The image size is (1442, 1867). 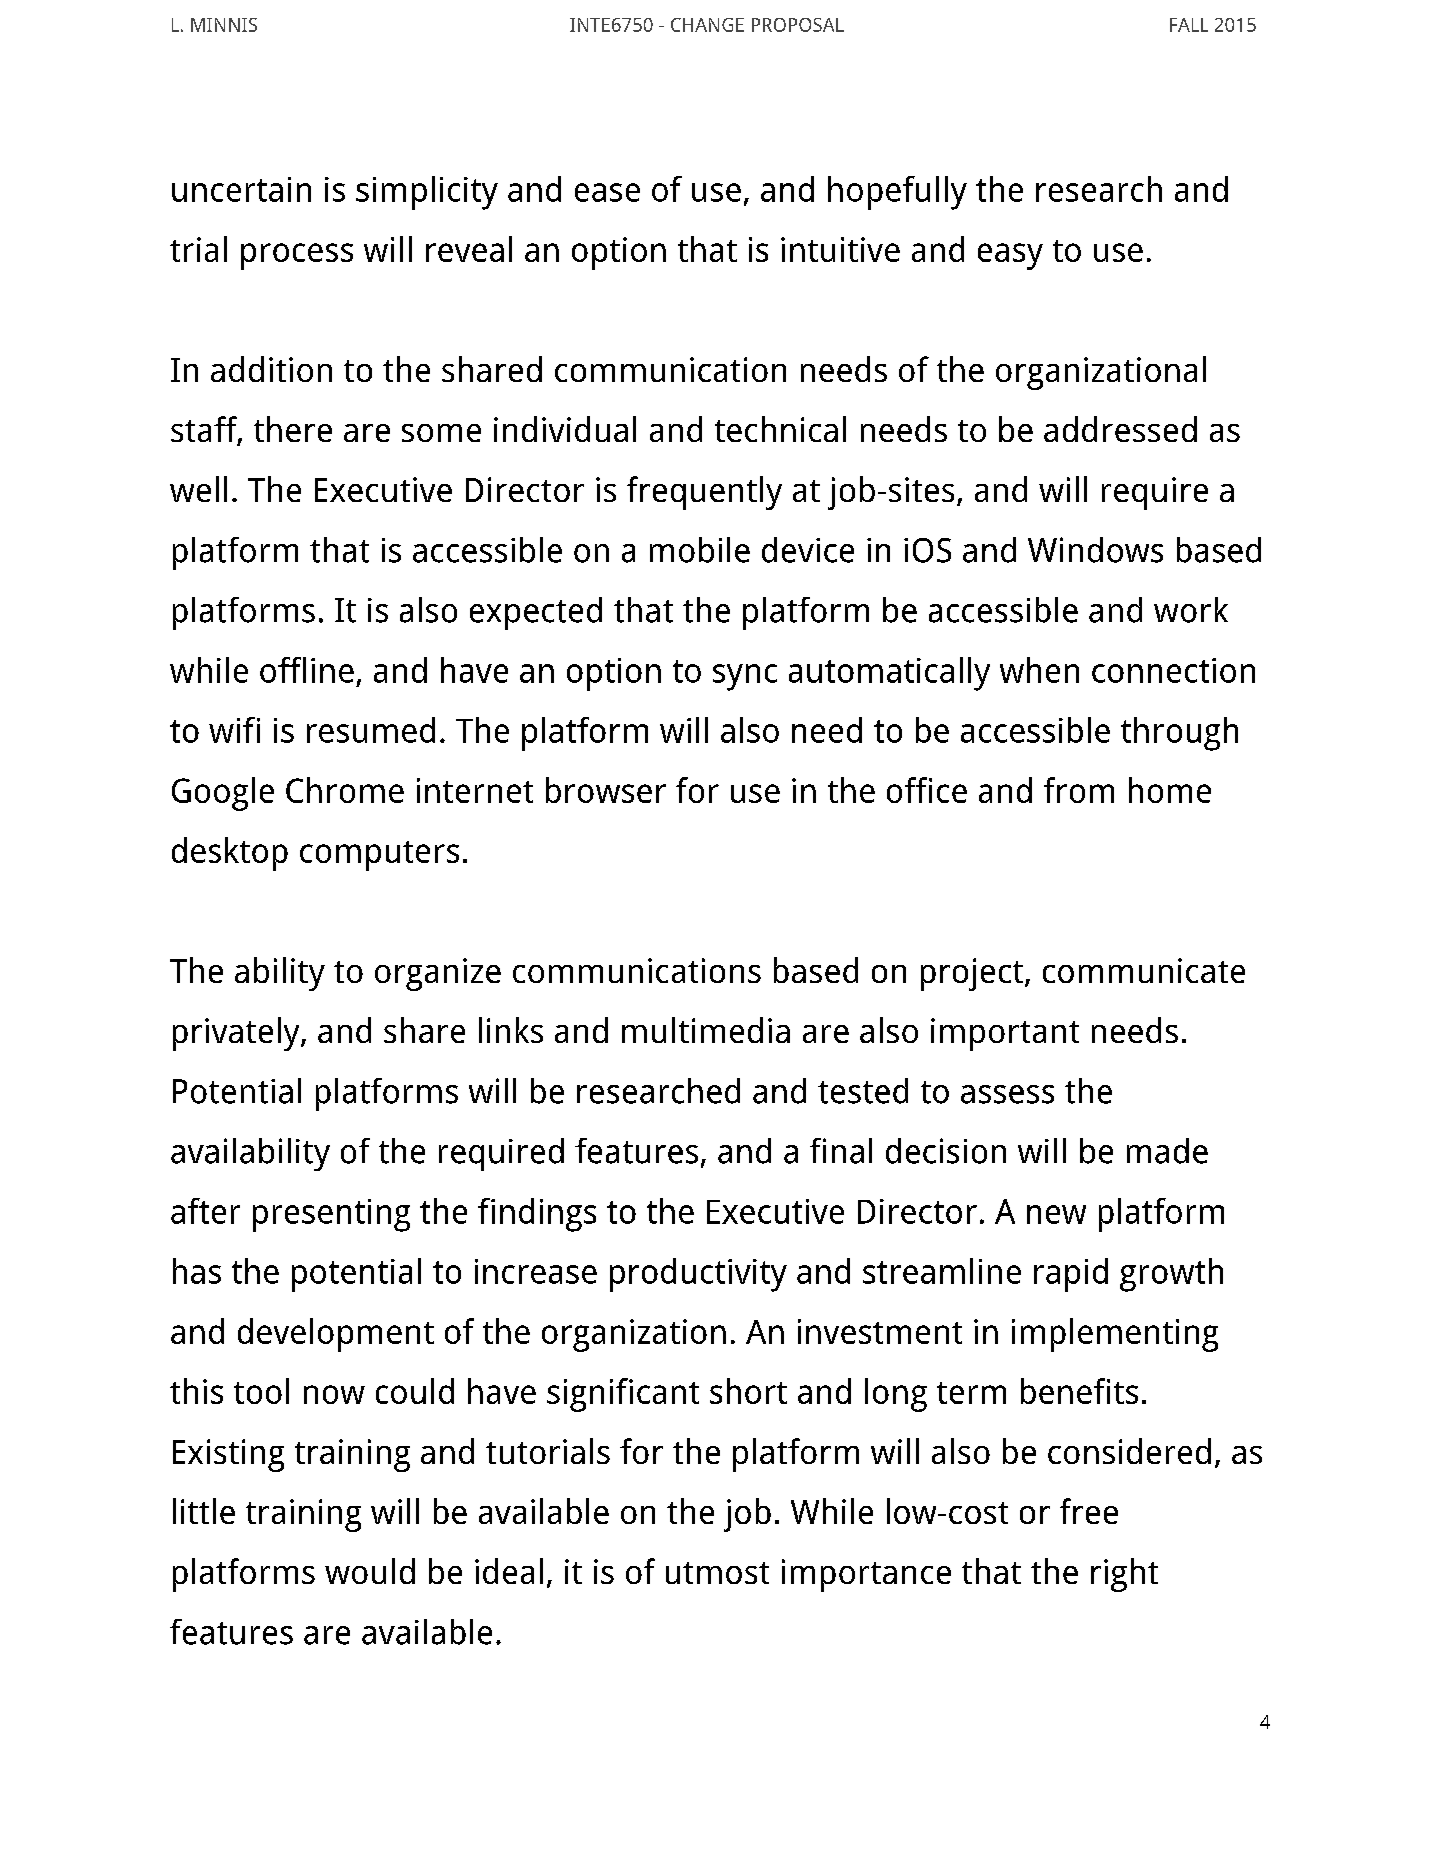 What do you see at coordinates (293, 429) in the screenshot?
I see `there` at bounding box center [293, 429].
